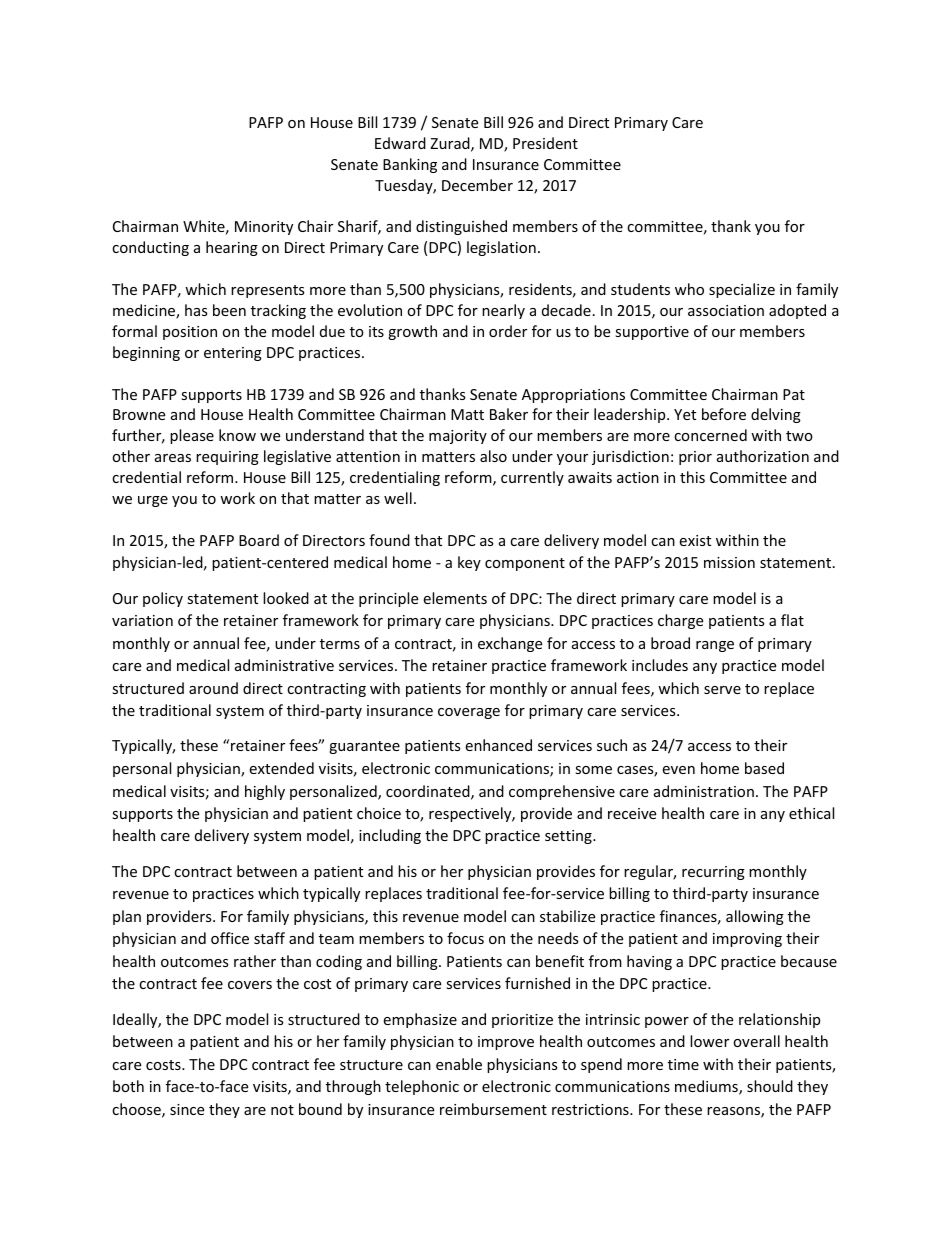 This page has width=952, height=1233. Describe the element at coordinates (707, 1087) in the page. I see `mediums` at that location.
